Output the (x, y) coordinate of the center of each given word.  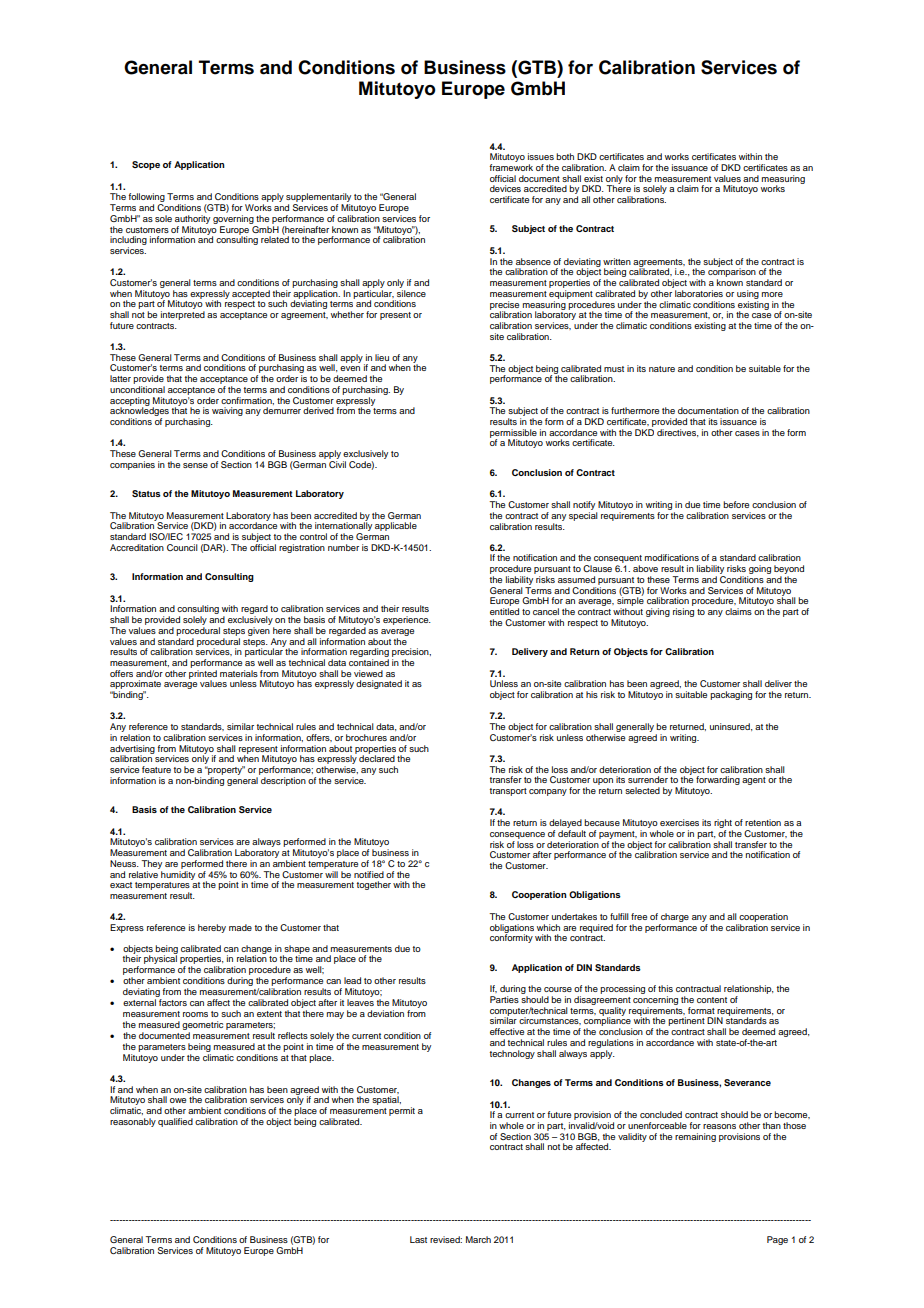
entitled (504, 611)
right (723, 825)
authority (192, 219)
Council (182, 547)
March (478, 1239)
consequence (517, 835)
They (151, 864)
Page (777, 1240)
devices (505, 188)
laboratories (699, 293)
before (736, 504)
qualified (175, 1122)
